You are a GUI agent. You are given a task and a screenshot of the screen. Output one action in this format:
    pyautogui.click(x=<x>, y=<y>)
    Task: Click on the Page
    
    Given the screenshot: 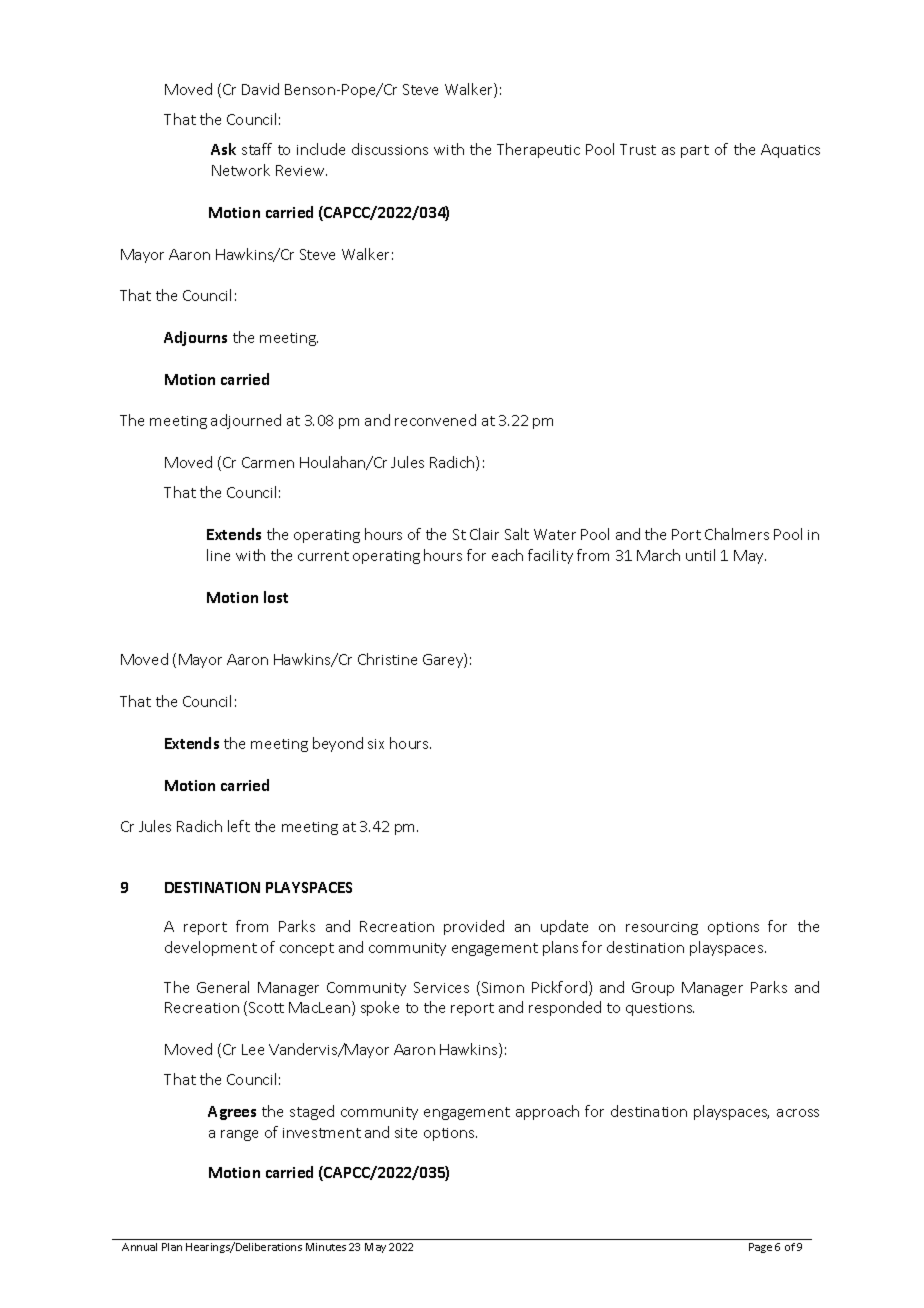 What is the action you would take?
    pyautogui.click(x=760, y=1248)
